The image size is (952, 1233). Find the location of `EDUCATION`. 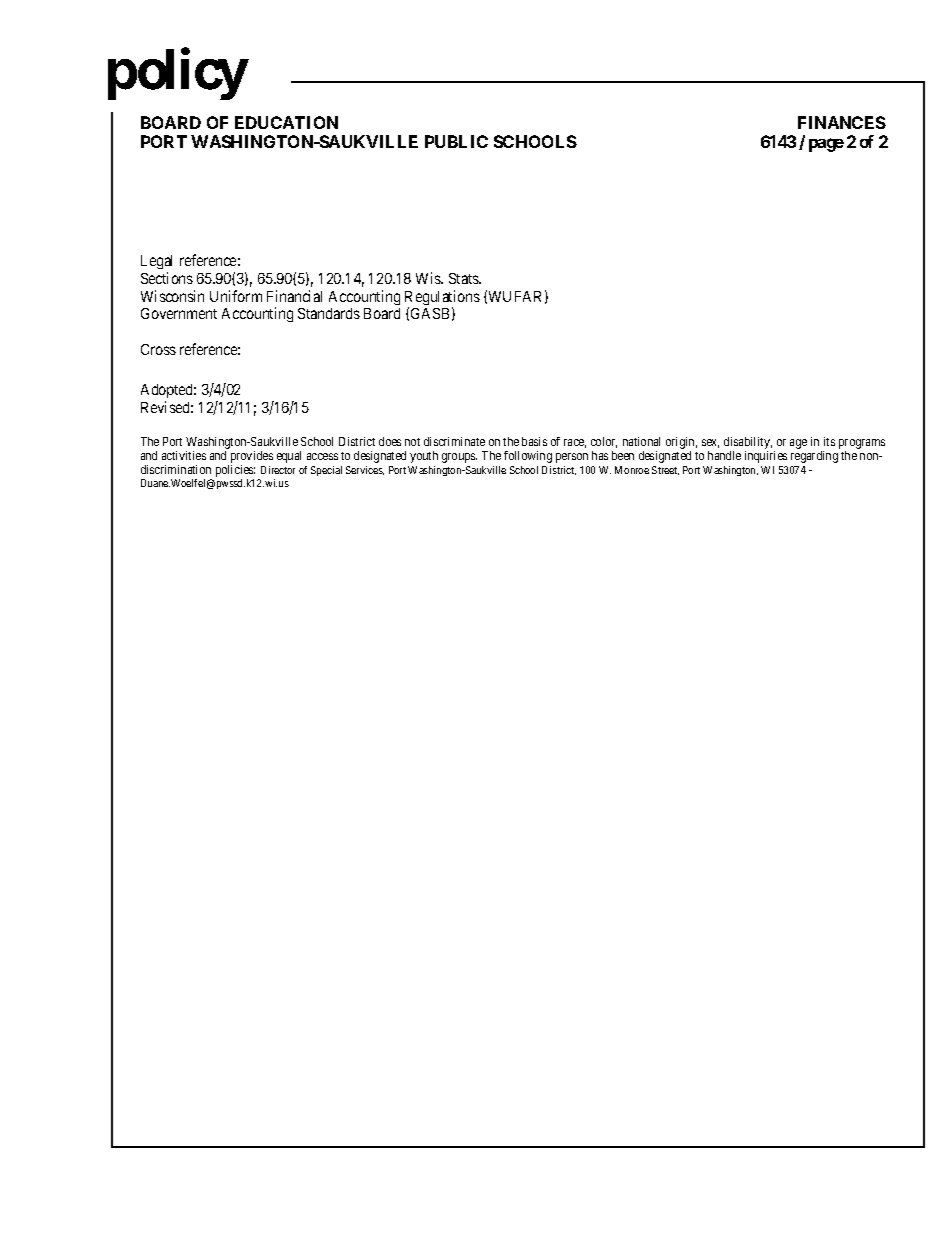

EDUCATION is located at coordinates (286, 122).
